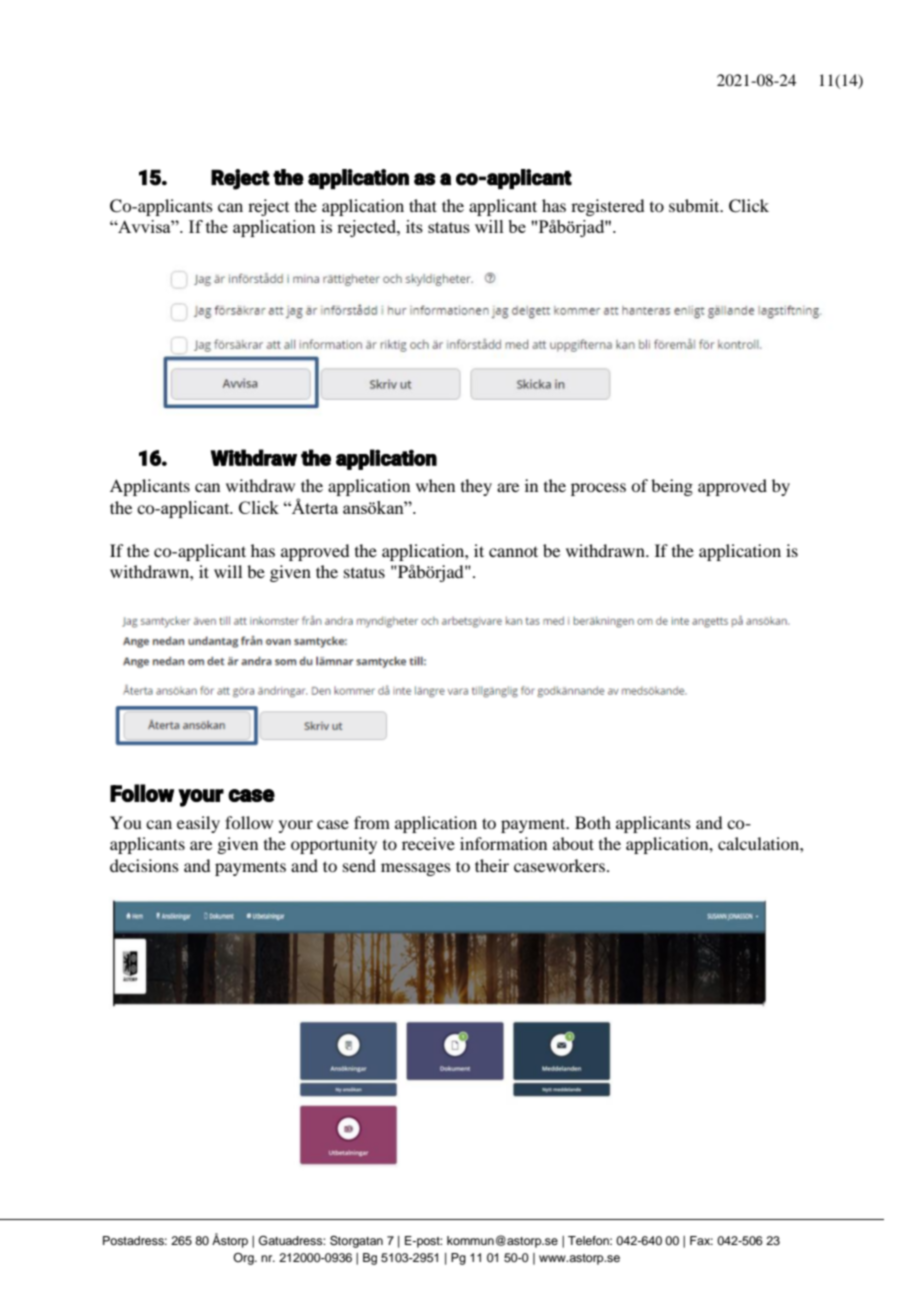 This screenshot has width=924, height=1308. Describe the element at coordinates (198, 824) in the screenshot. I see `easily` at that location.
